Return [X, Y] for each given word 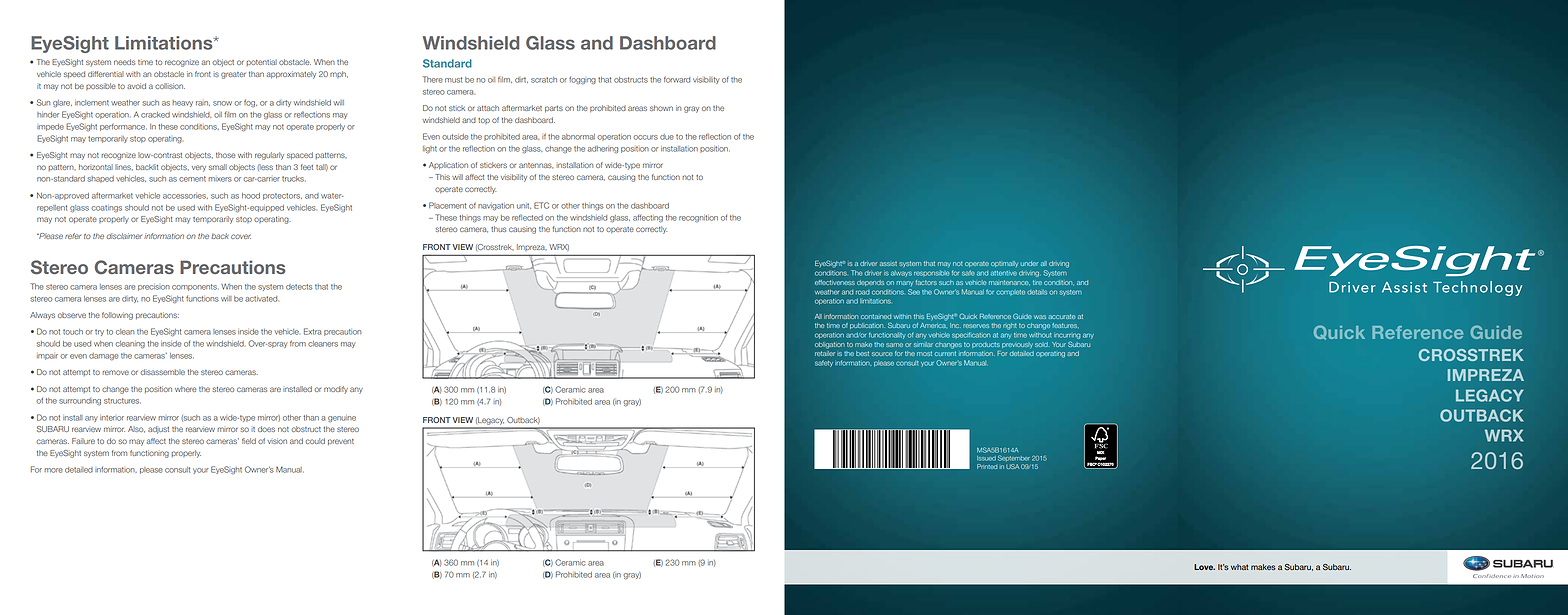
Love [1204, 567]
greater [233, 75]
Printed [987, 466]
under [1029, 263]
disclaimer [124, 236]
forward [677, 79]
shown [661, 108]
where [185, 389]
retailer [825, 353]
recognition [698, 218]
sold [1041, 344]
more [53, 470]
